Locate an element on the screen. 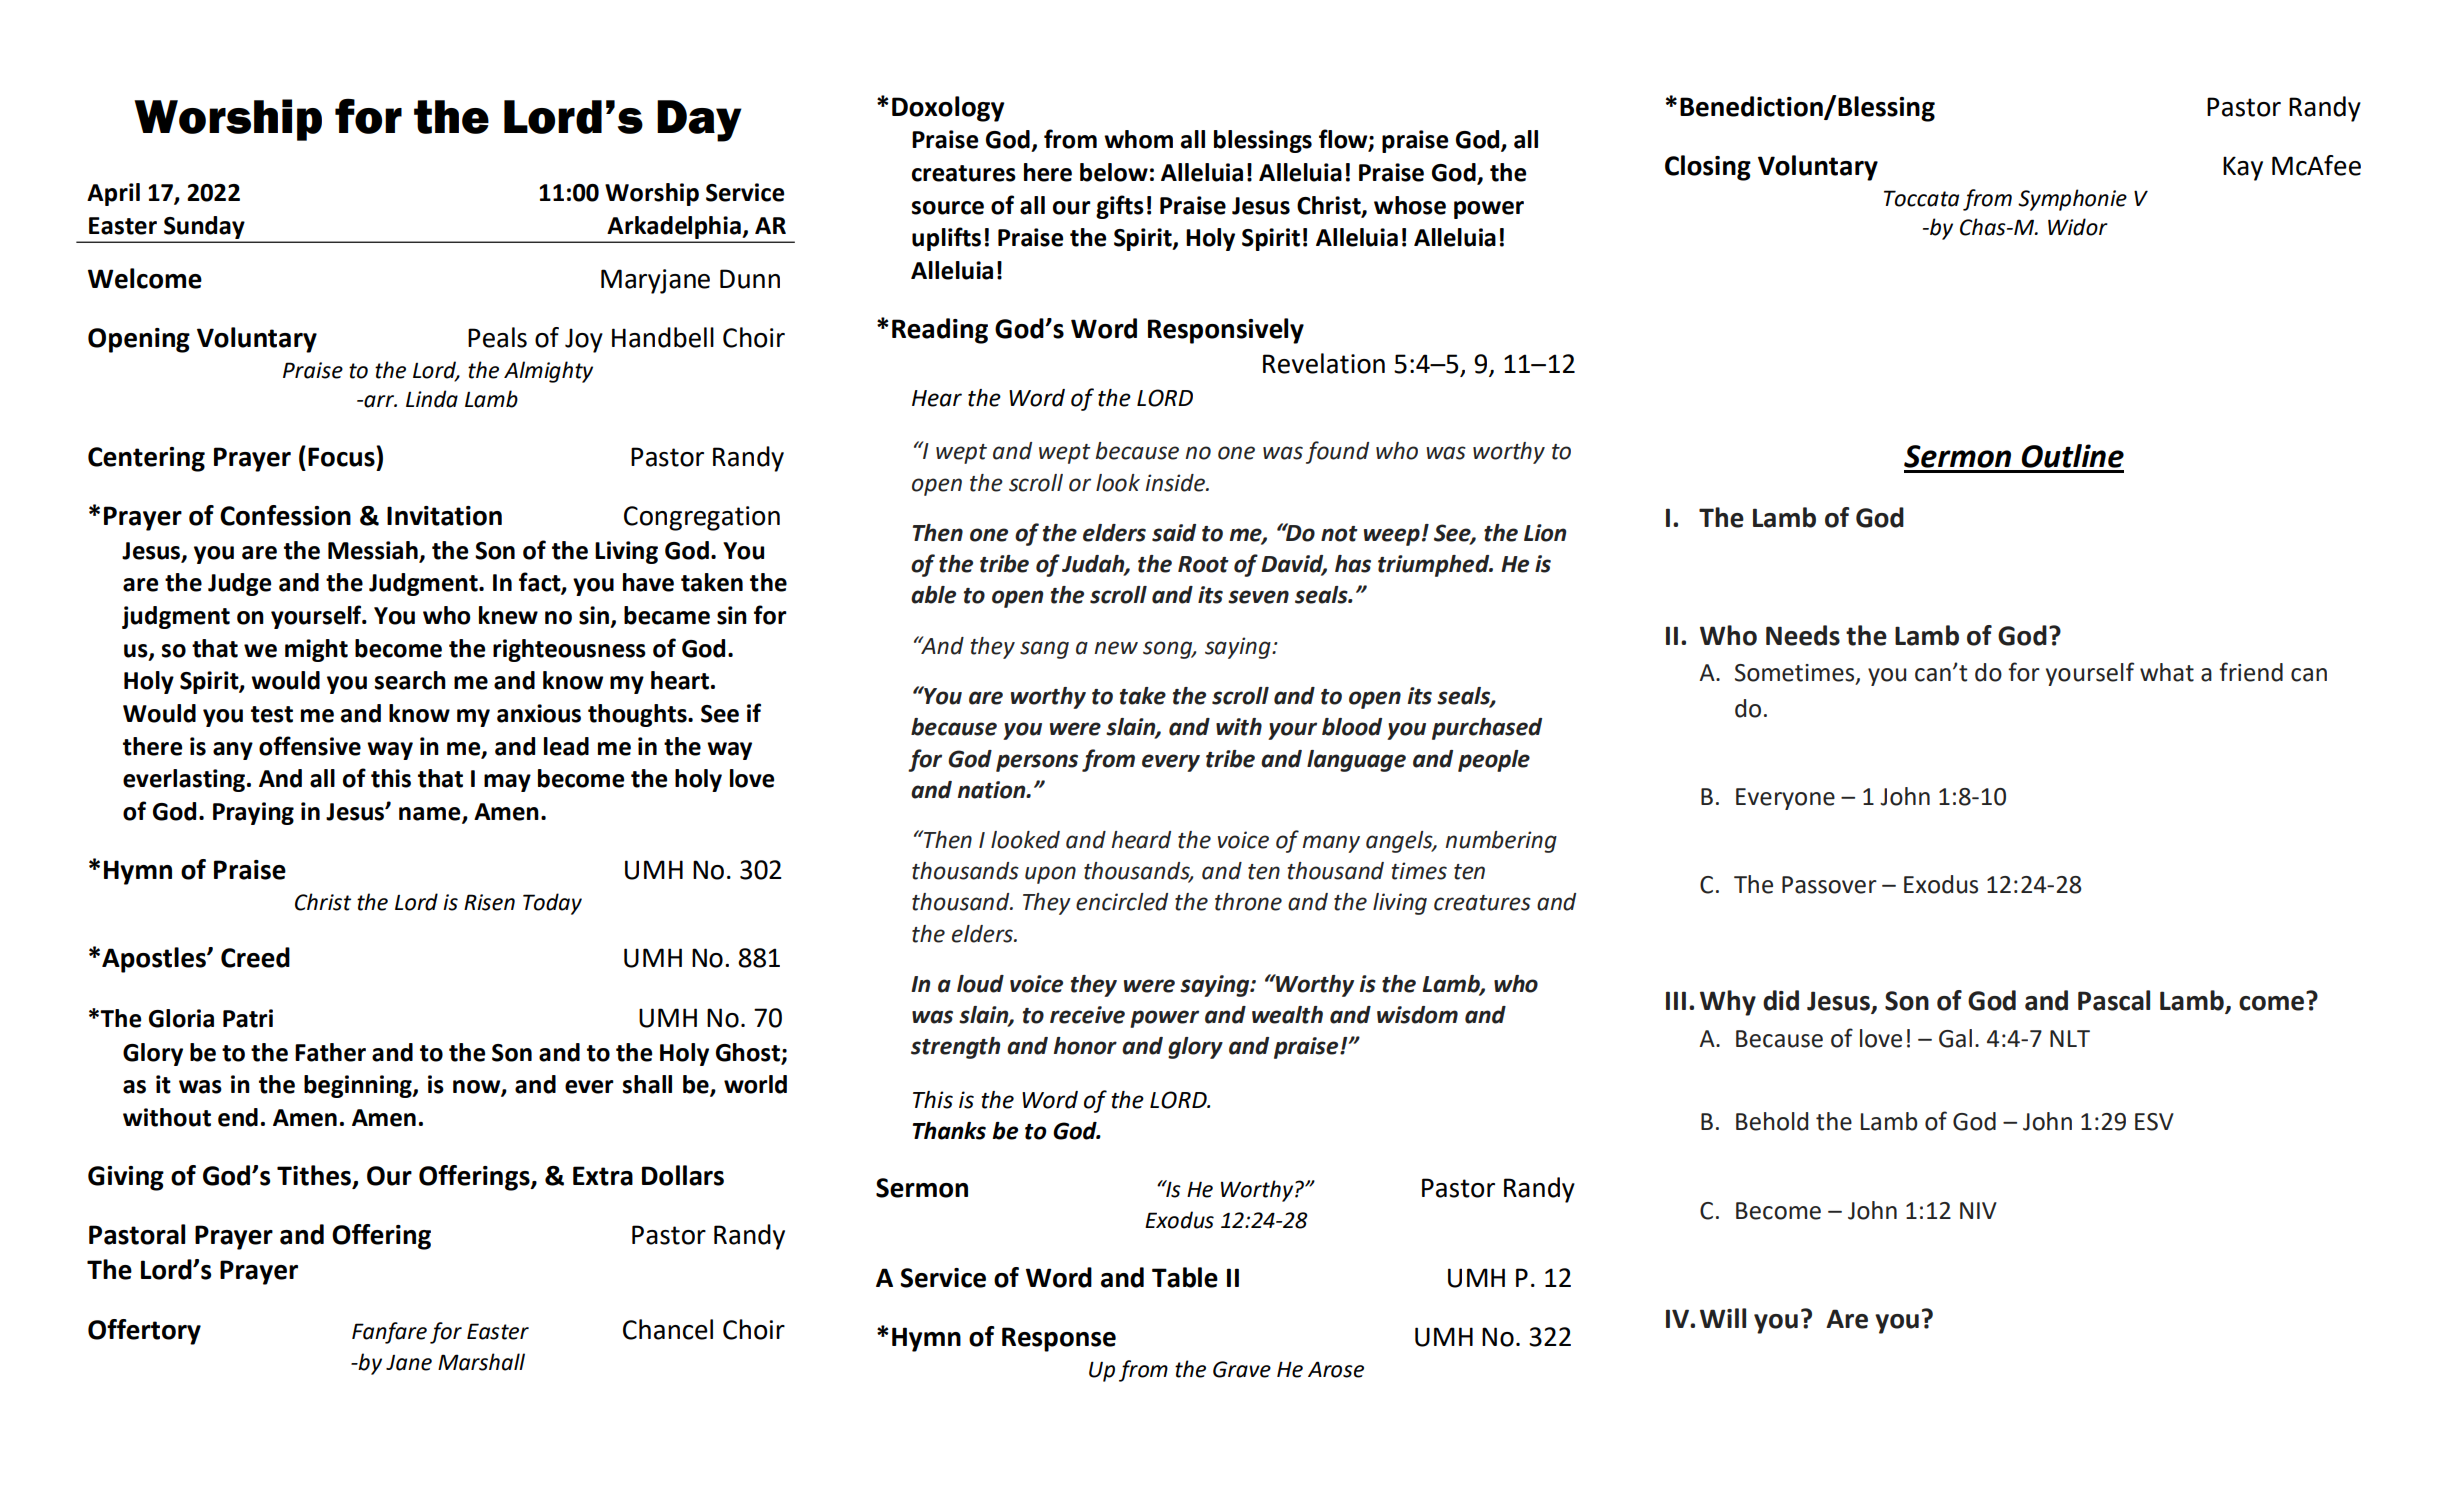 Image resolution: width=2452 pixels, height=1488 pixels. Sunday is located at coordinates (204, 227).
